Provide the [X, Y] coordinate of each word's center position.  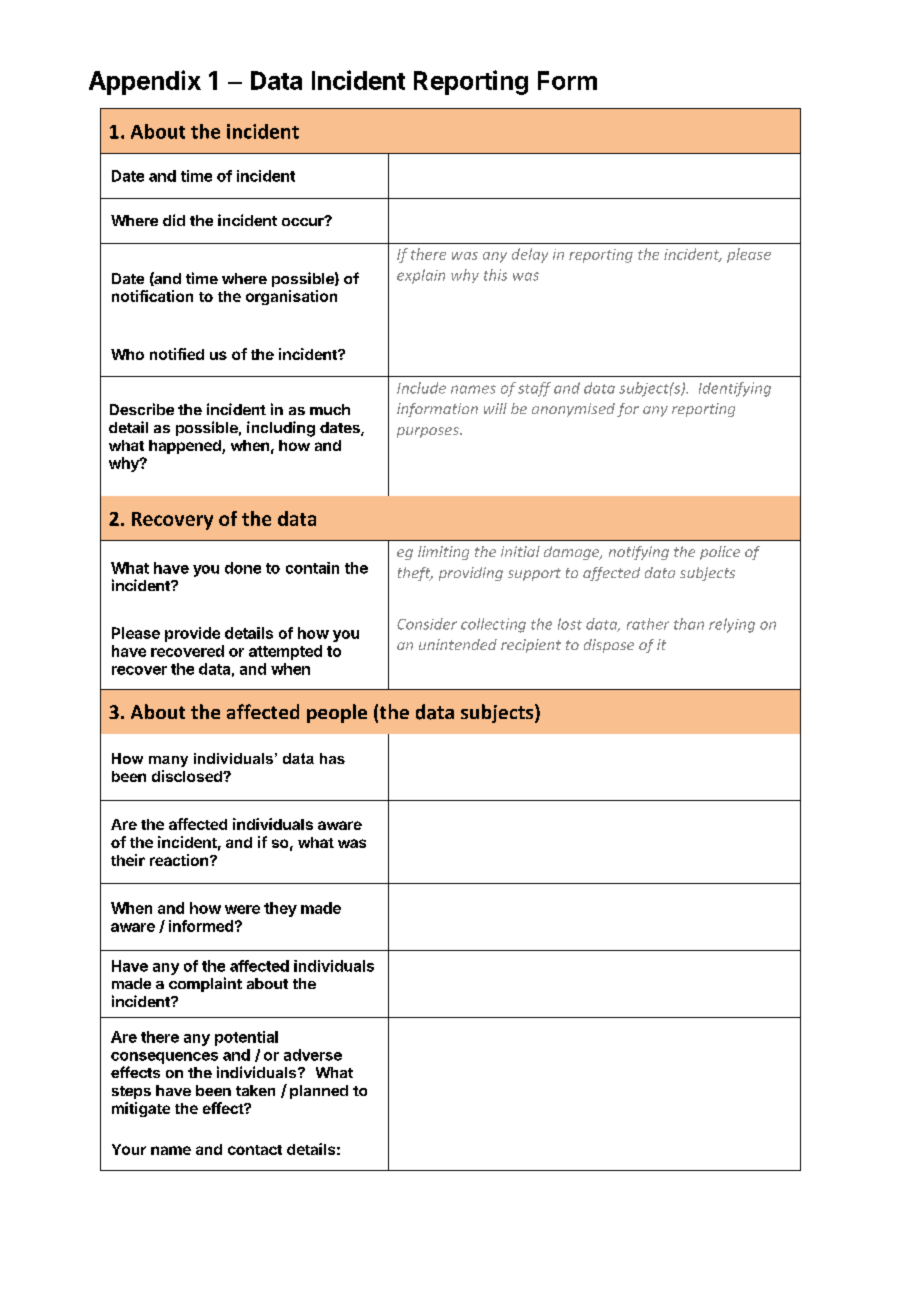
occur [304, 221]
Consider [427, 624]
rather [648, 624]
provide [192, 634]
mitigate [141, 1109]
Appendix [145, 82]
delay [530, 255]
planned [319, 1092]
